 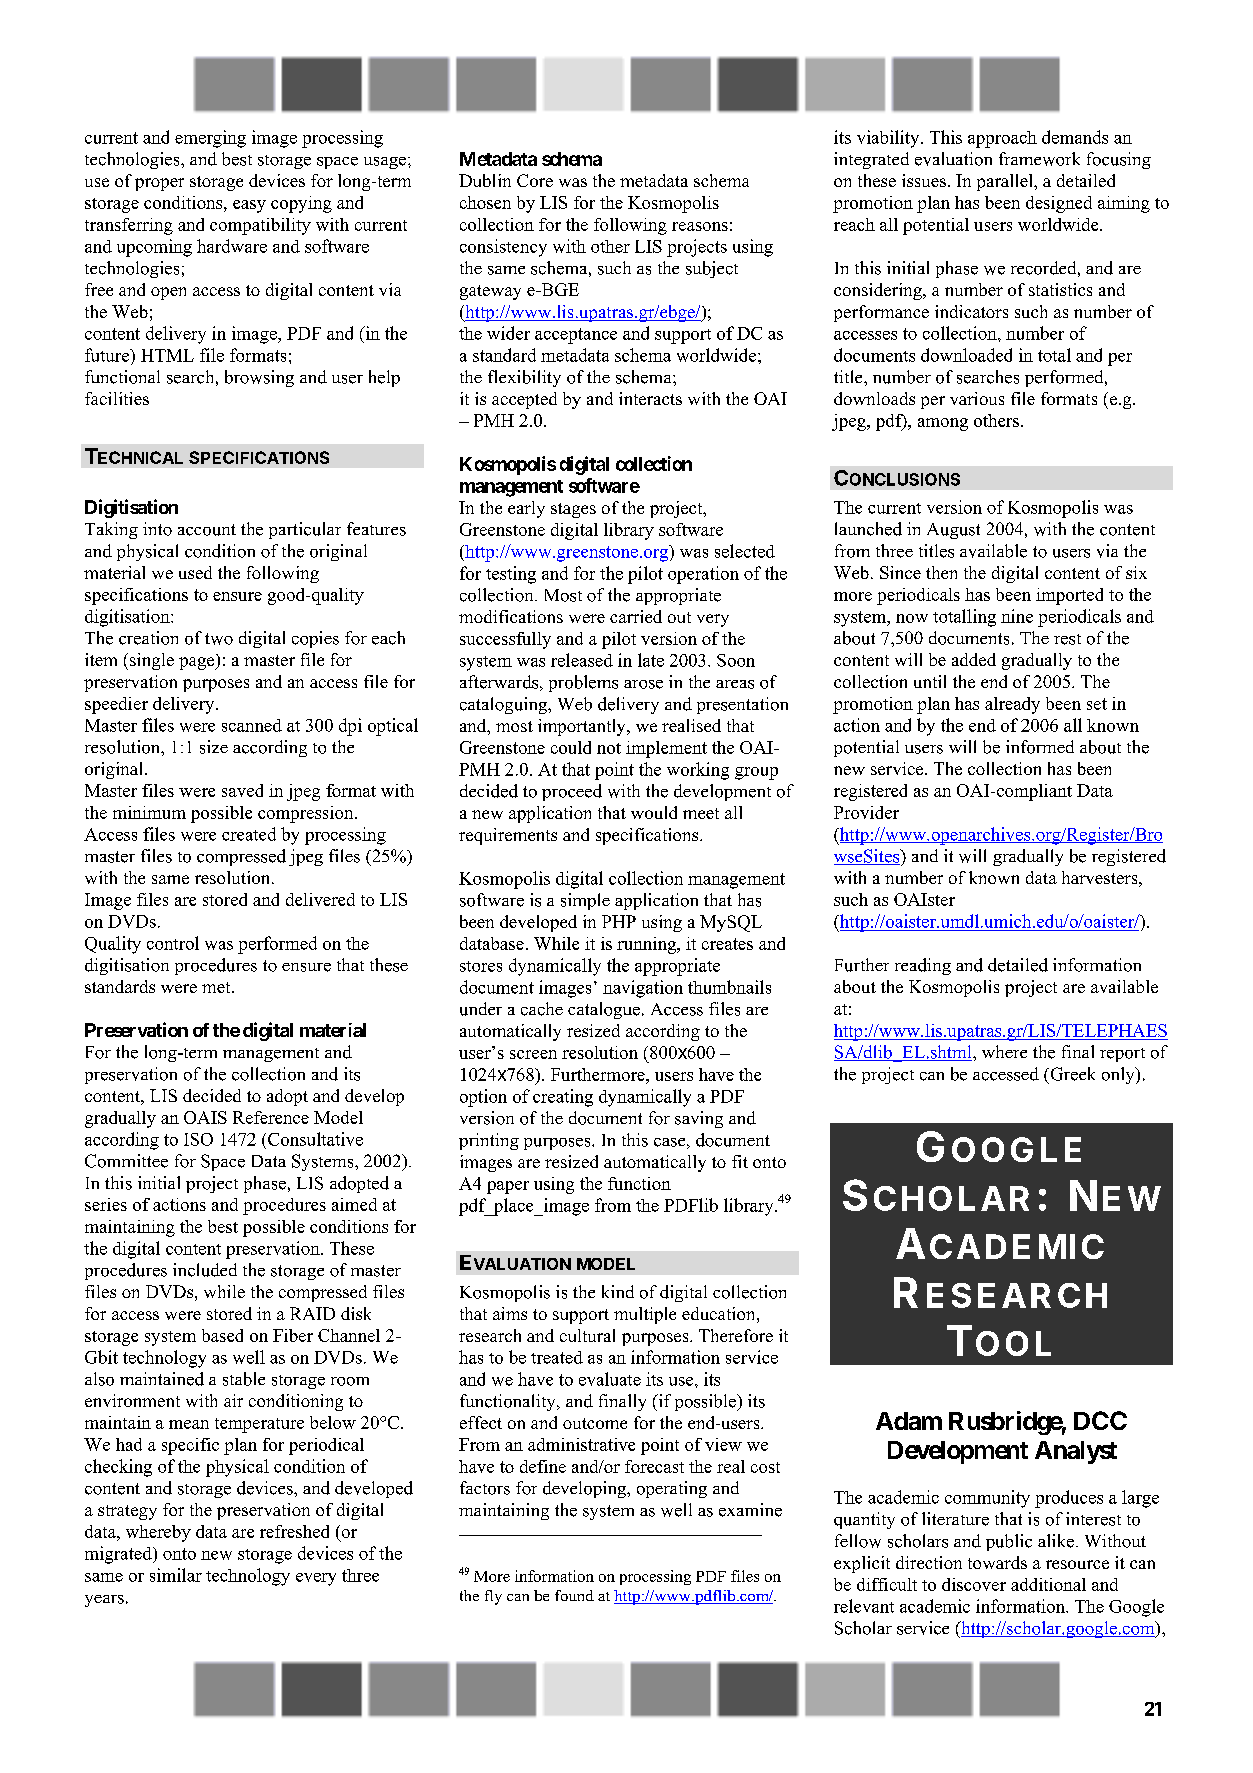 I want to click on parallel, so click(x=1006, y=182).
